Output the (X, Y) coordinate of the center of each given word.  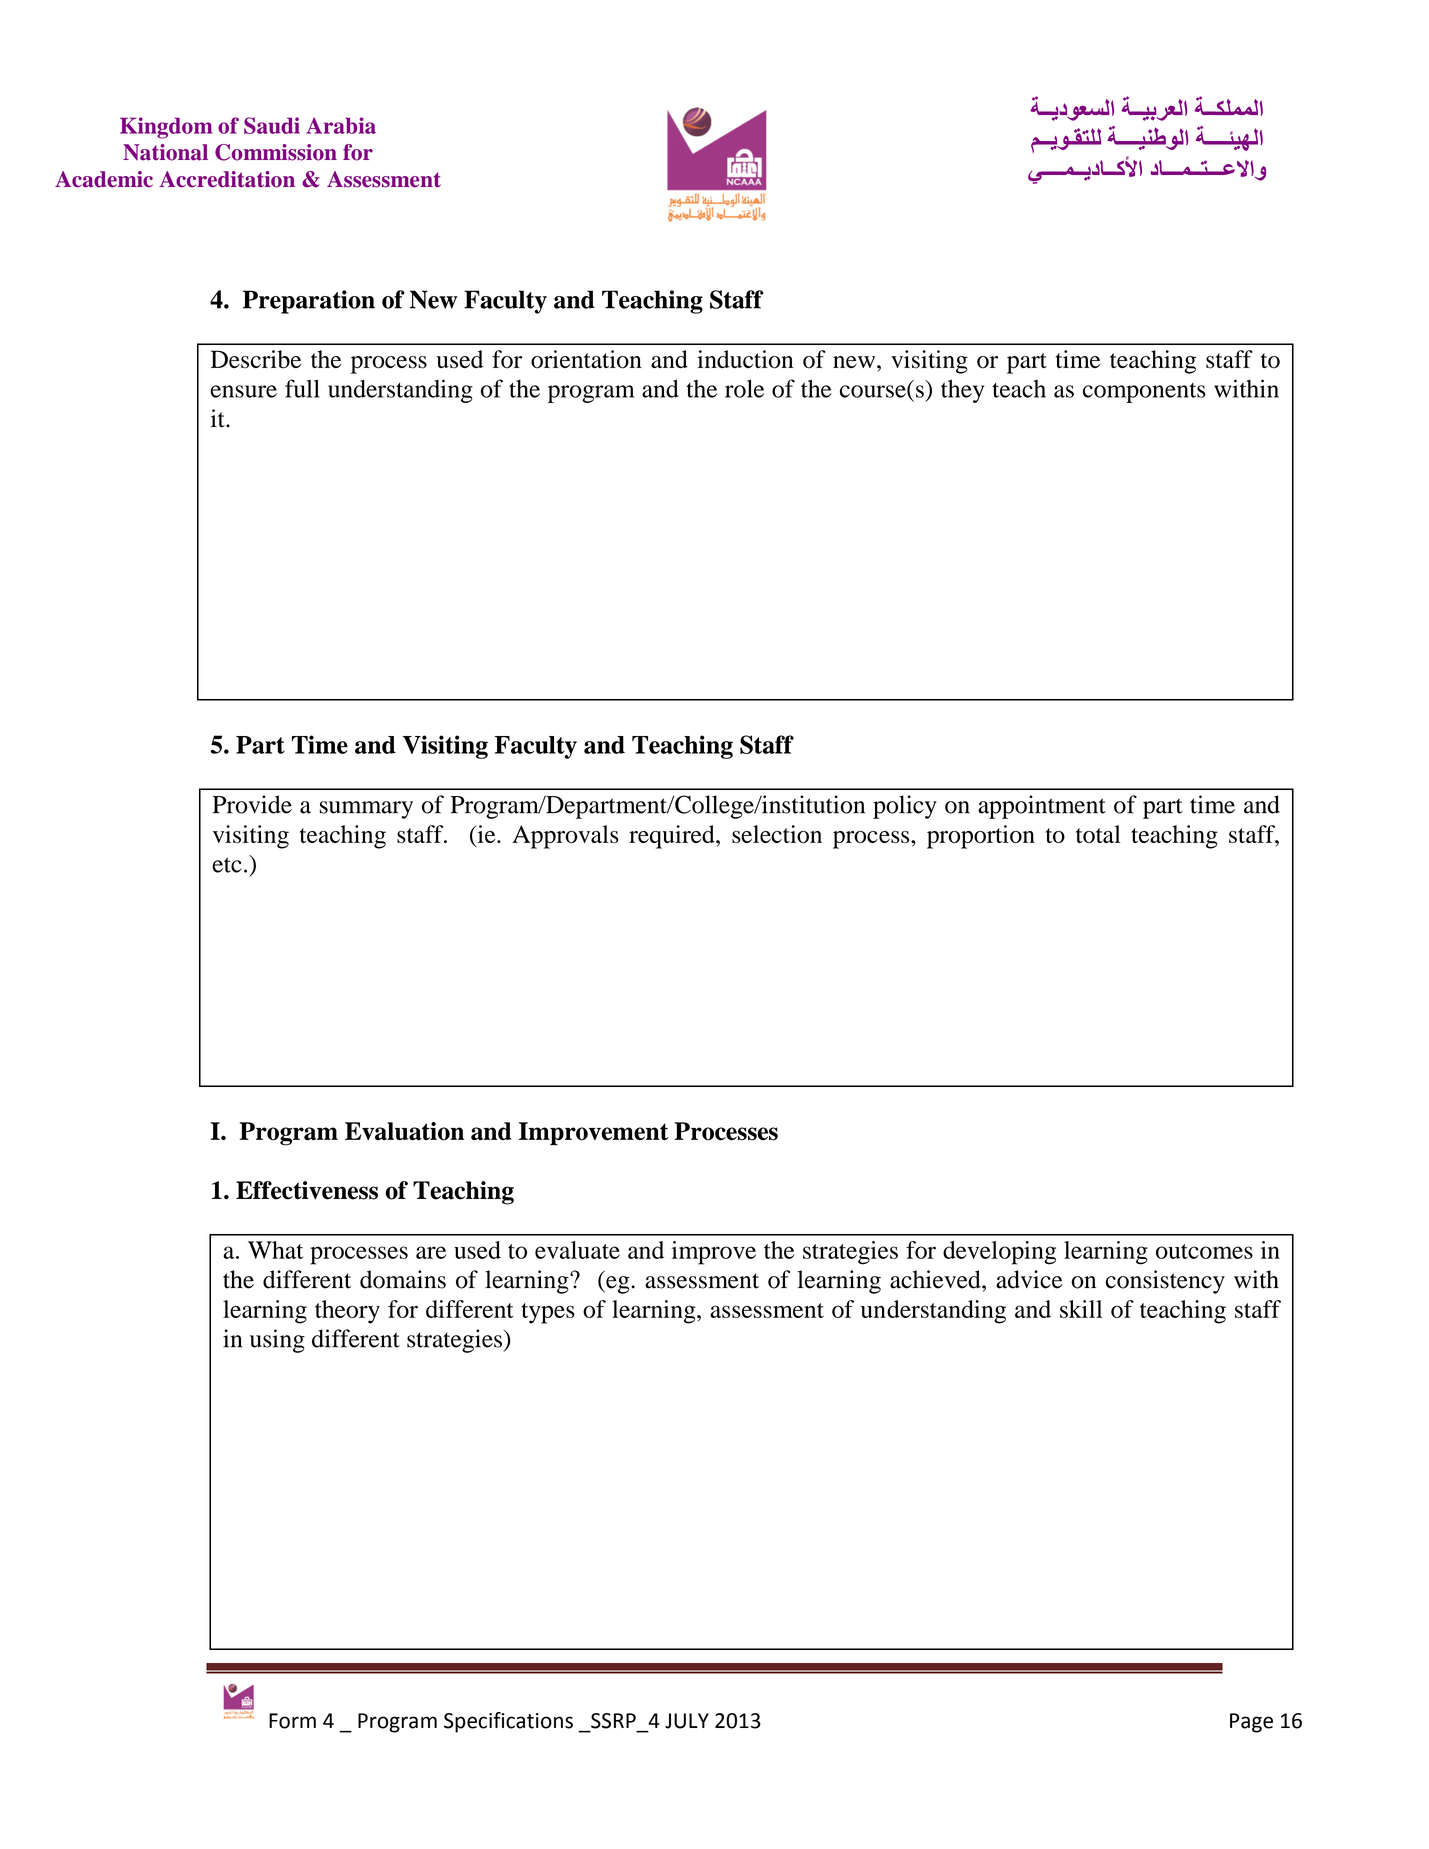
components (1144, 393)
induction (745, 359)
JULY (687, 1721)
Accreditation (227, 179)
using (277, 1341)
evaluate (577, 1250)
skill (1081, 1309)
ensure (244, 391)
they (962, 391)
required (673, 837)
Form (292, 1721)
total (1098, 834)
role (744, 388)
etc (227, 865)
